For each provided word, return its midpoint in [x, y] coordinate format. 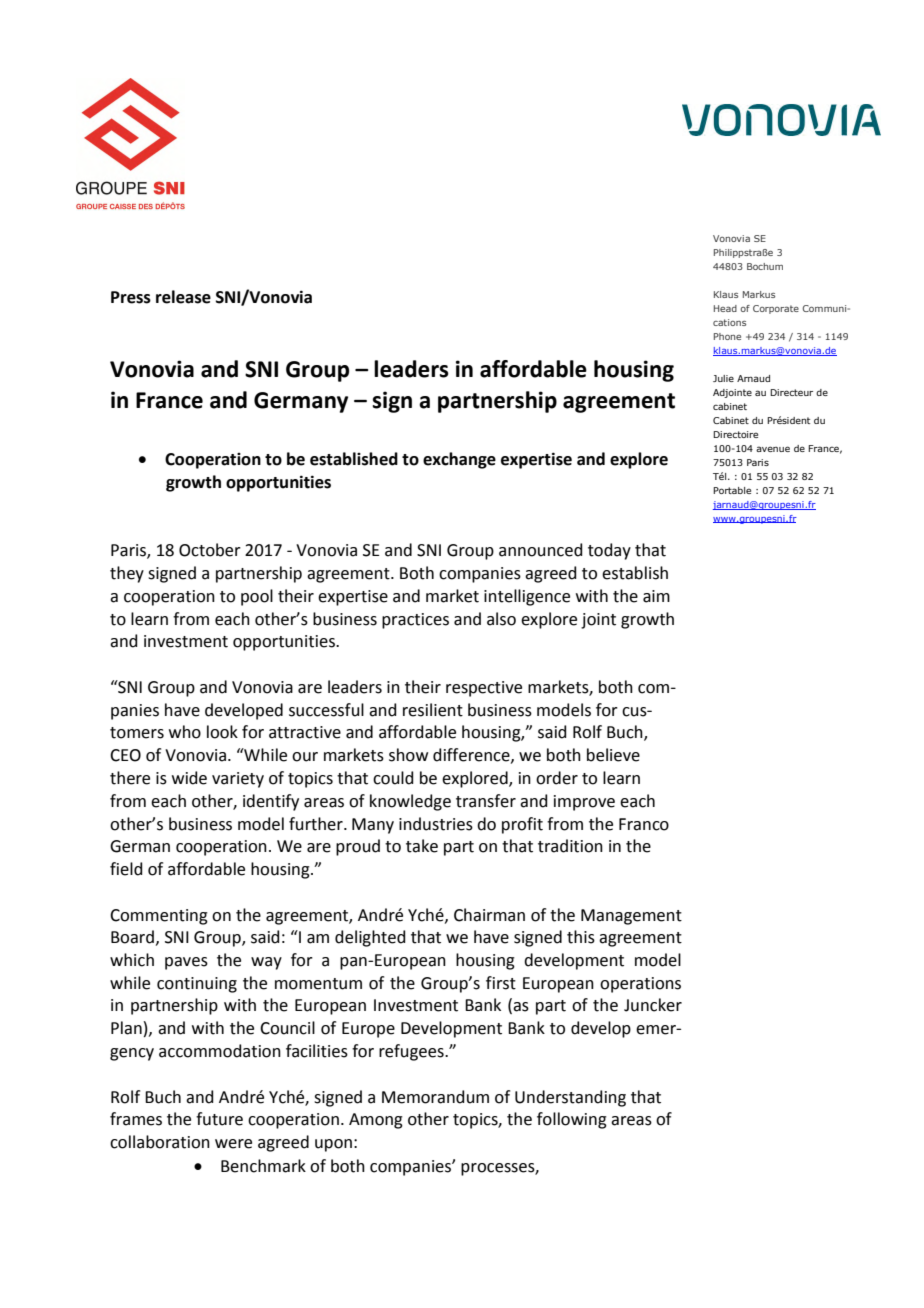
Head [725, 308]
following [572, 1120]
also [501, 619]
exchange [459, 460]
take [422, 846]
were [233, 1144]
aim [656, 596]
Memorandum [435, 1097]
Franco [644, 824]
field [126, 869]
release [183, 297]
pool [257, 597]
